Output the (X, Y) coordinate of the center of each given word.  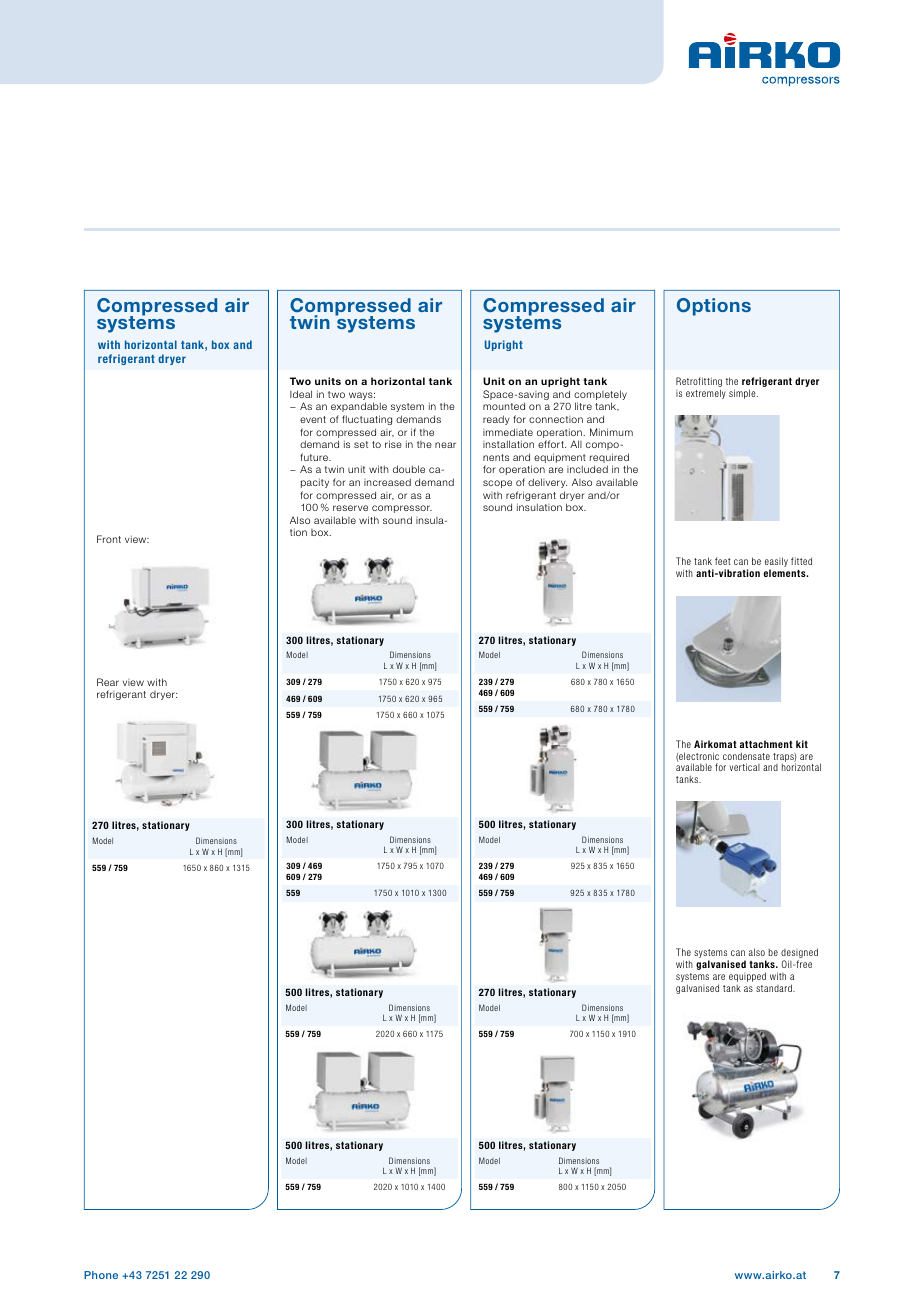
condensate (746, 756)
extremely (706, 394)
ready (496, 420)
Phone (101, 1275)
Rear (108, 682)
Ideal (301, 394)
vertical (745, 767)
